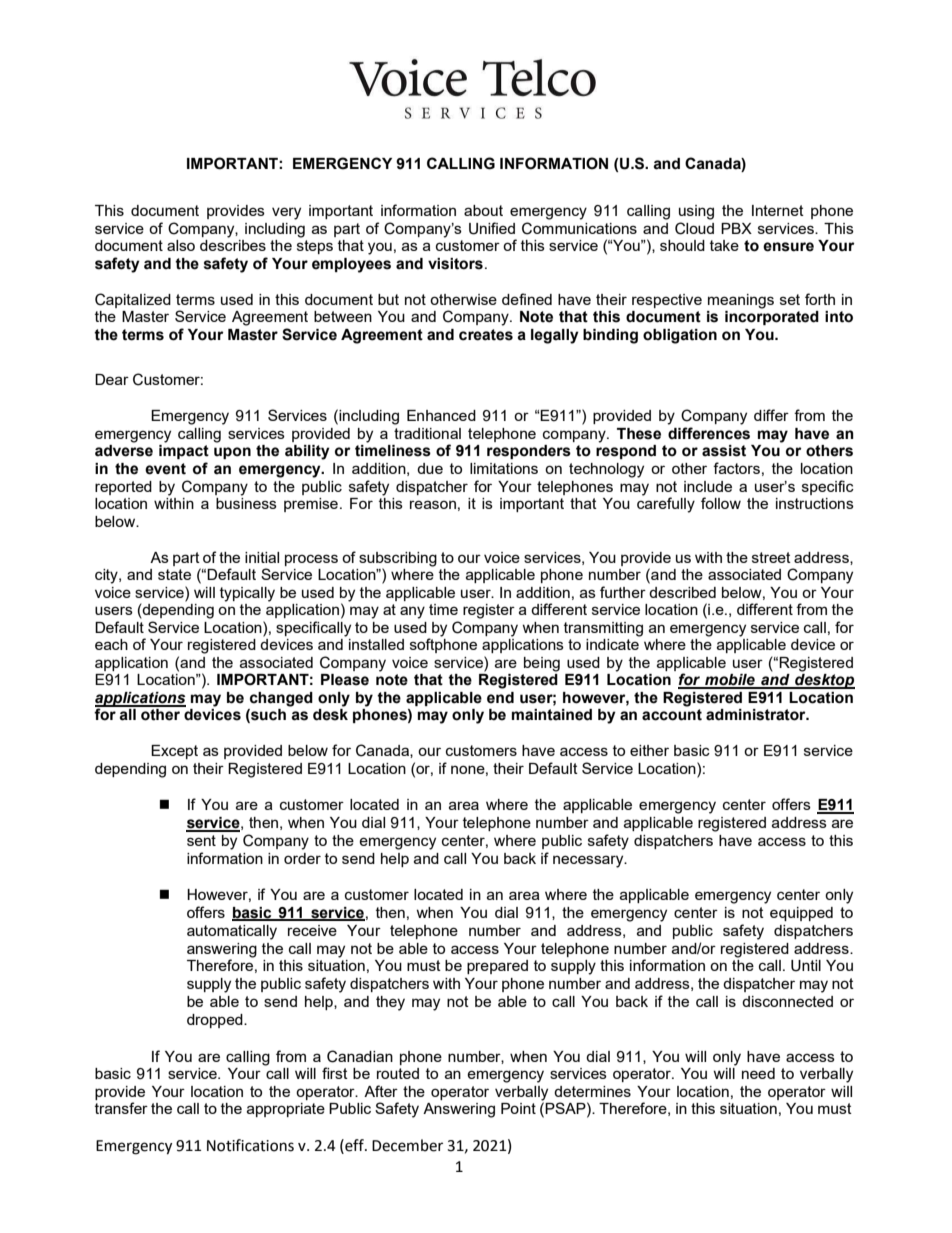 The image size is (952, 1233). I want to click on sent, so click(201, 840).
